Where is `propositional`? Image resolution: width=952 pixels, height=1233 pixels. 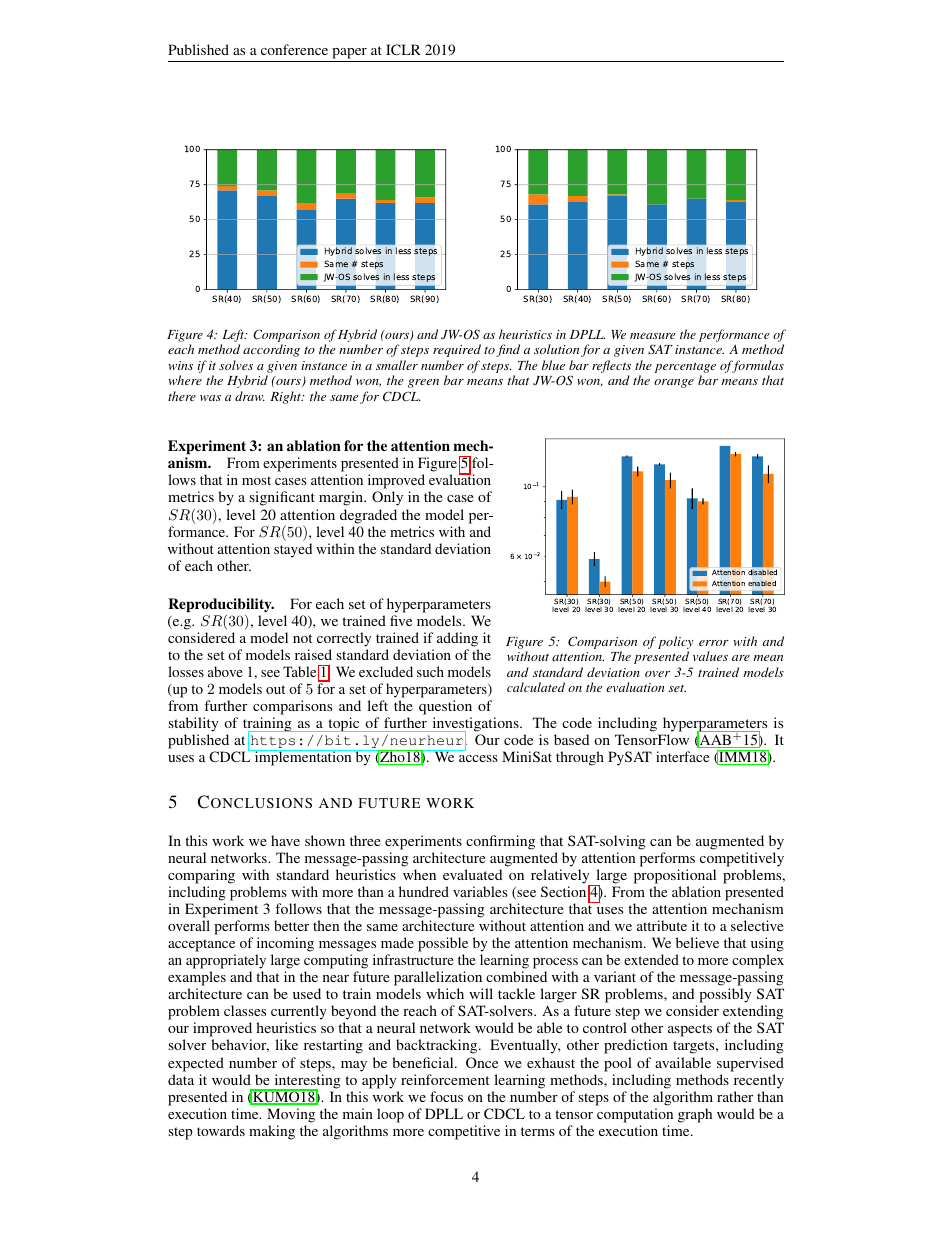
propositional is located at coordinates (675, 876).
